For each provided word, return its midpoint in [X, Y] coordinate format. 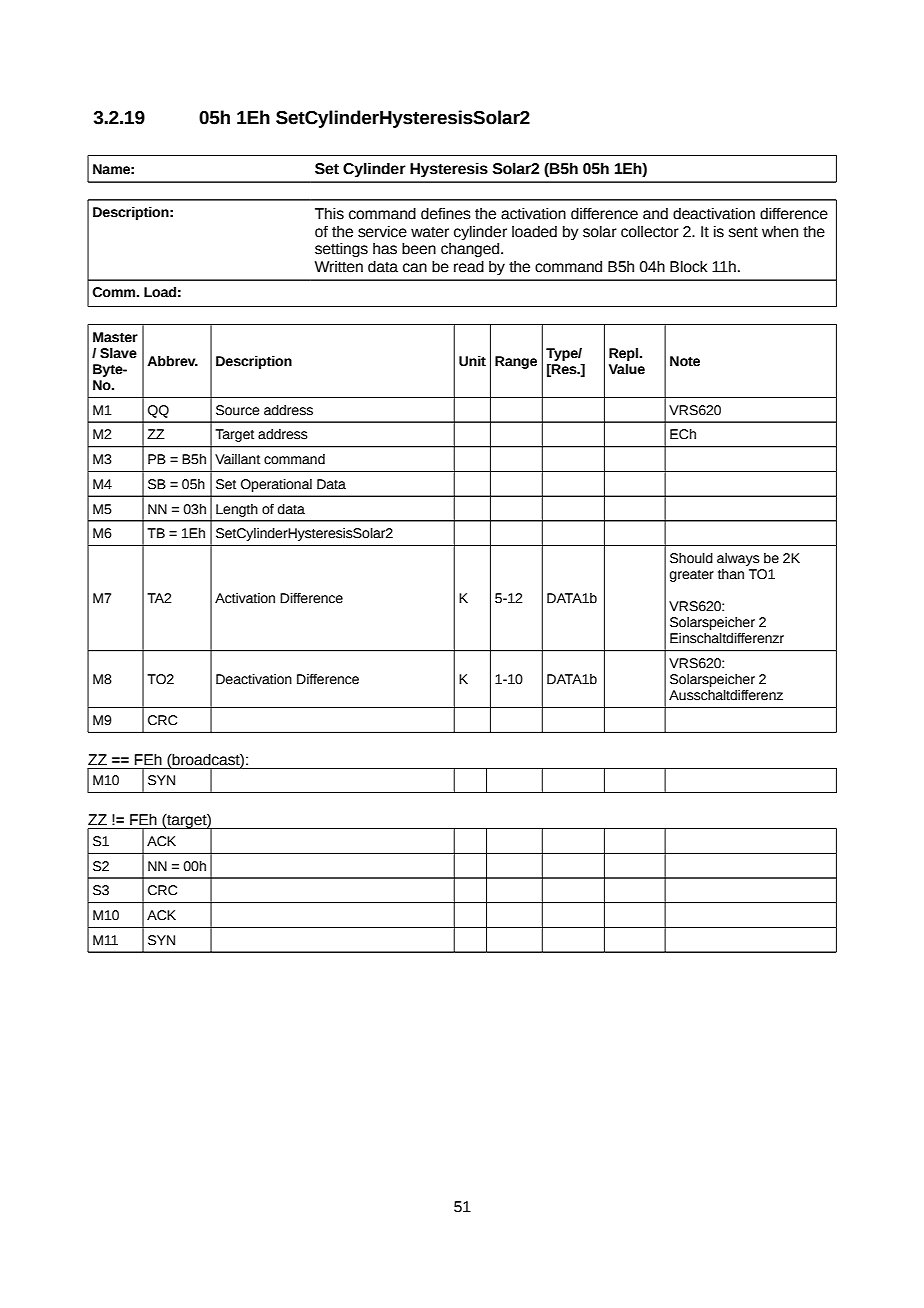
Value [627, 369]
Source [238, 410]
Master [115, 337]
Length [237, 510]
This [329, 214]
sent [743, 232]
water [430, 232]
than [731, 574]
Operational [276, 485]
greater [692, 576]
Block [689, 267]
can [415, 268]
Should [691, 558]
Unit [472, 361]
